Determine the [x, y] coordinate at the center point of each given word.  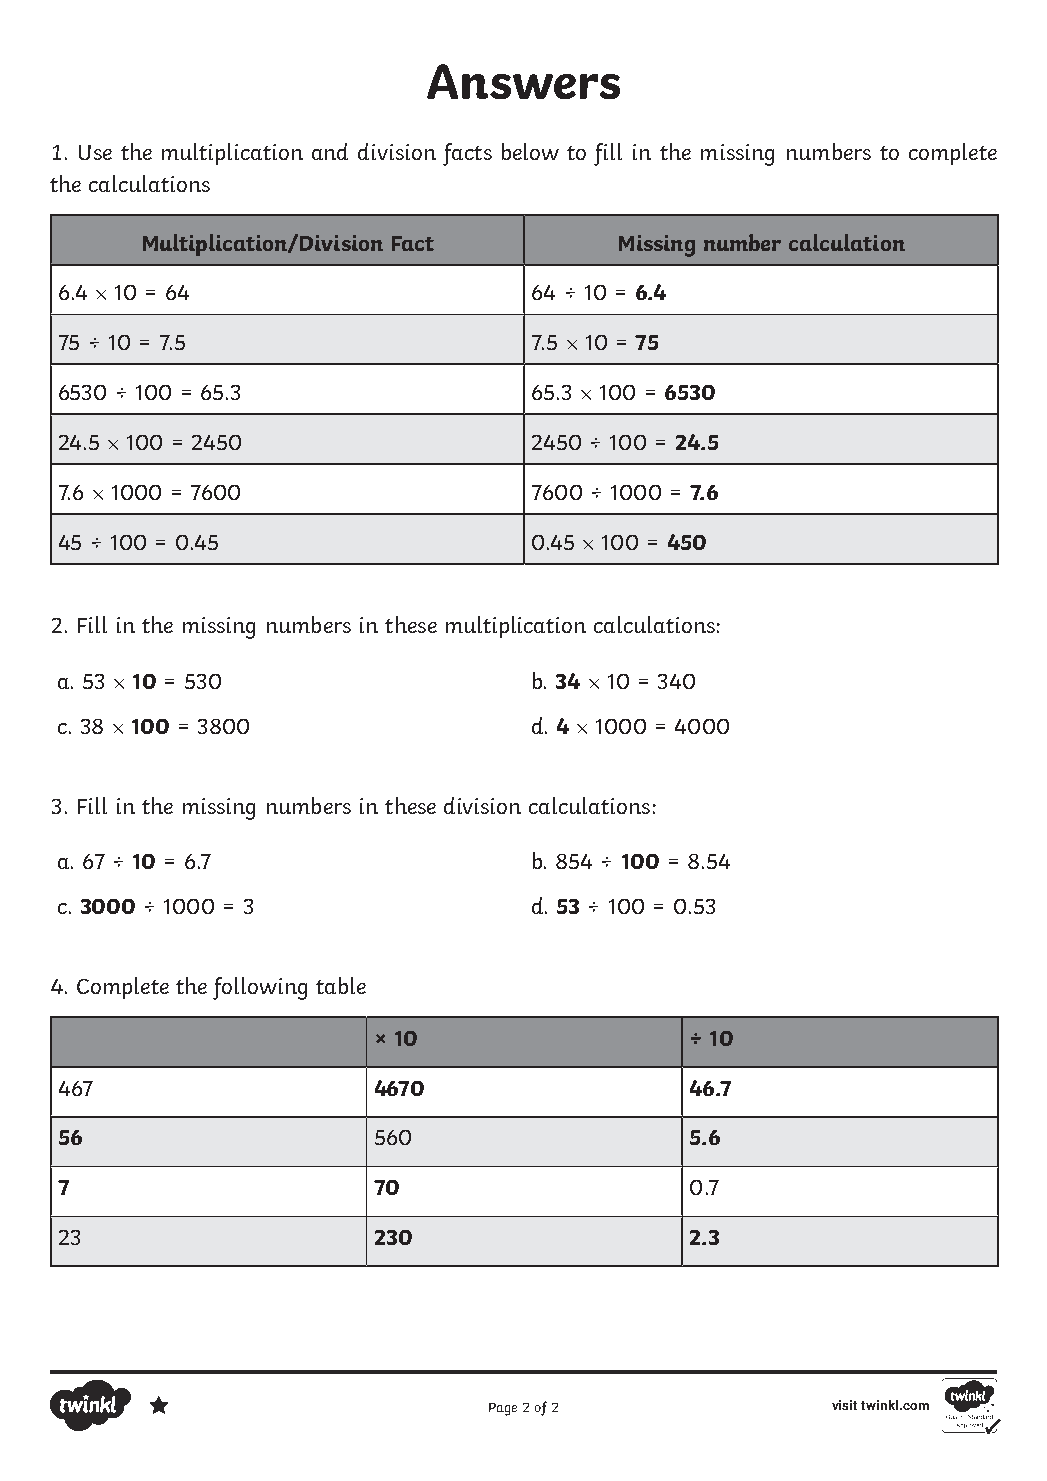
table [341, 985]
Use [95, 152]
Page [503, 1409]
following [260, 988]
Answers [523, 81]
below [530, 151]
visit [844, 1405]
